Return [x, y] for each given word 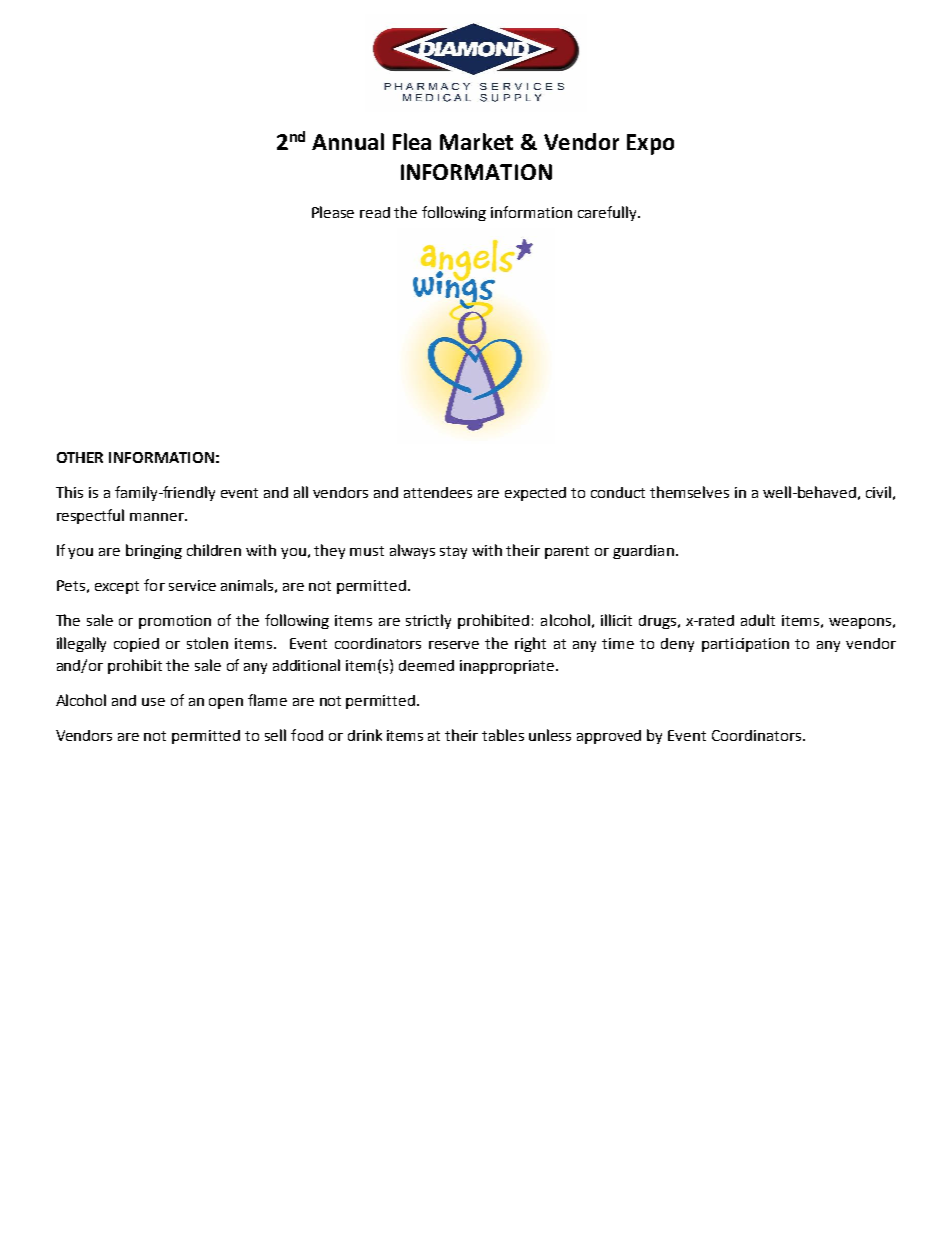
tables [503, 735]
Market [476, 141]
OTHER [80, 457]
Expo [650, 144]
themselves [689, 492]
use [153, 702]
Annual [348, 141]
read [375, 212]
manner [158, 517]
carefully [608, 213]
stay [453, 552]
